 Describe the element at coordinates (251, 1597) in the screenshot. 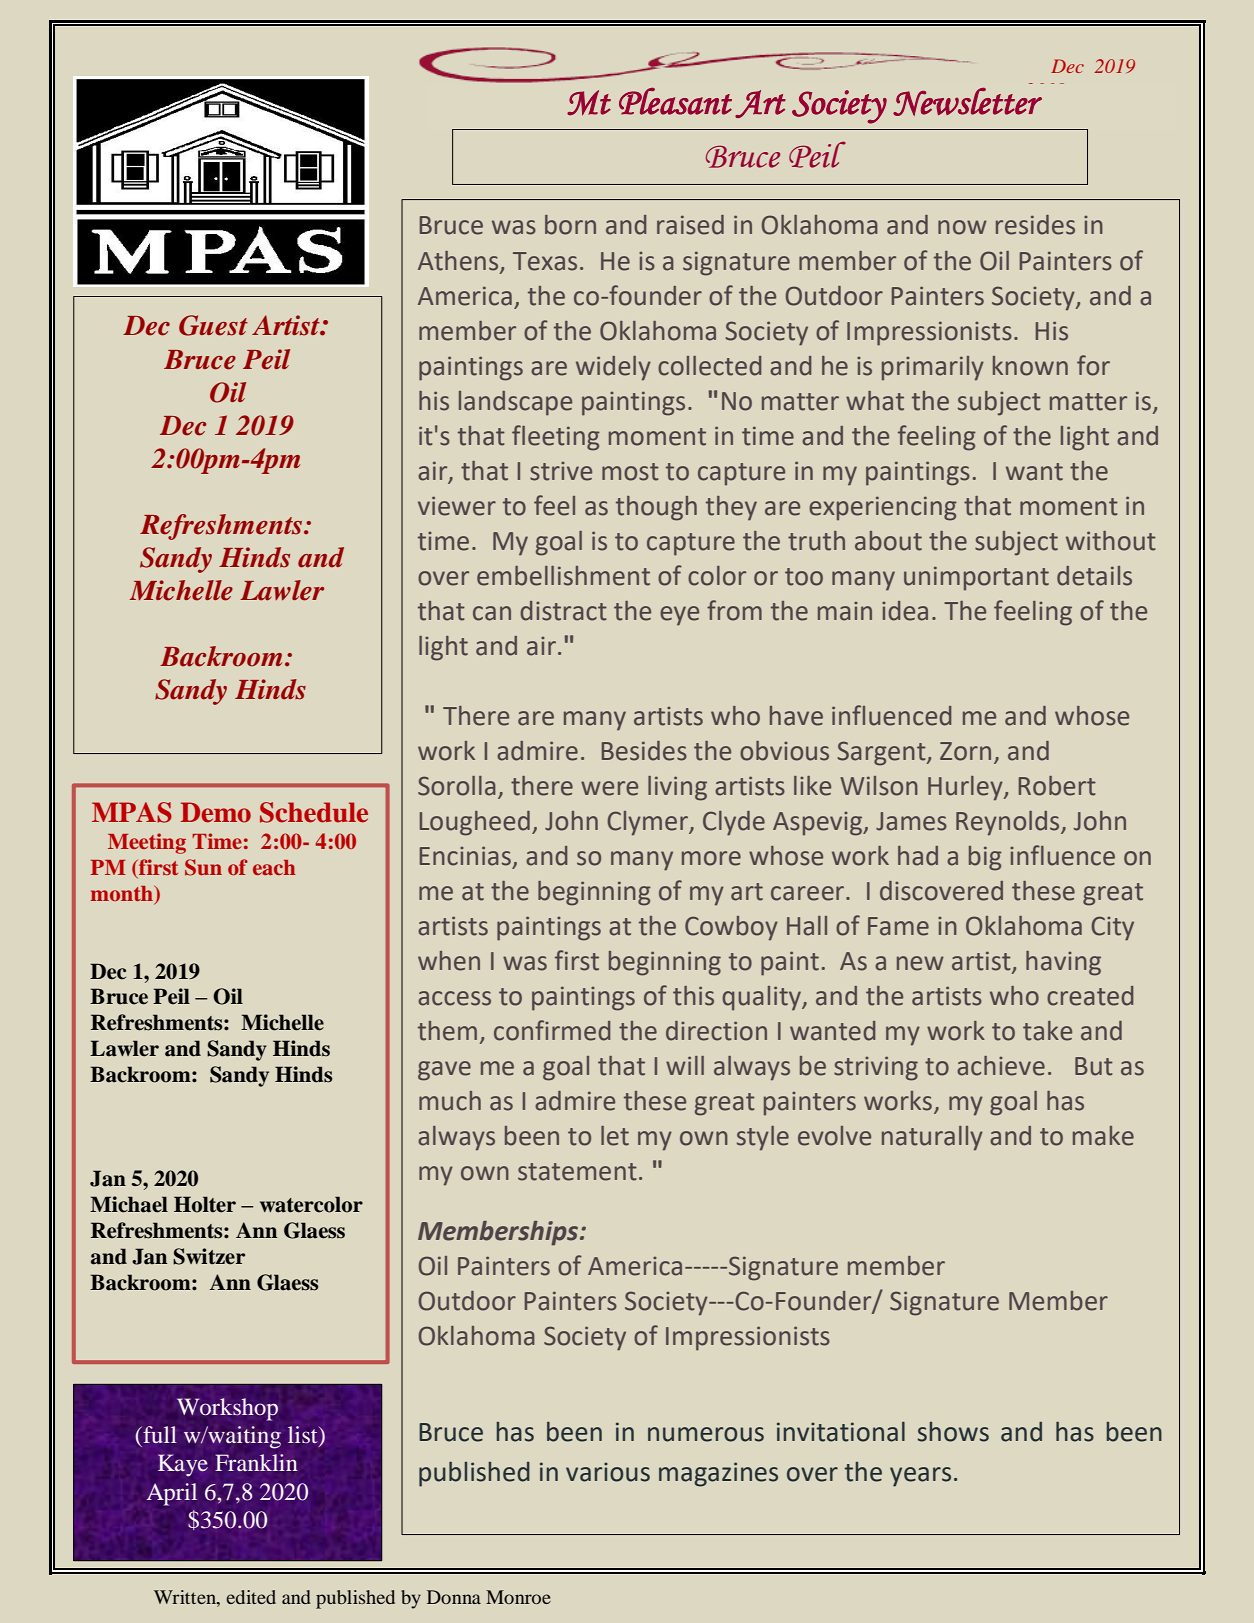

I see `edited` at that location.
